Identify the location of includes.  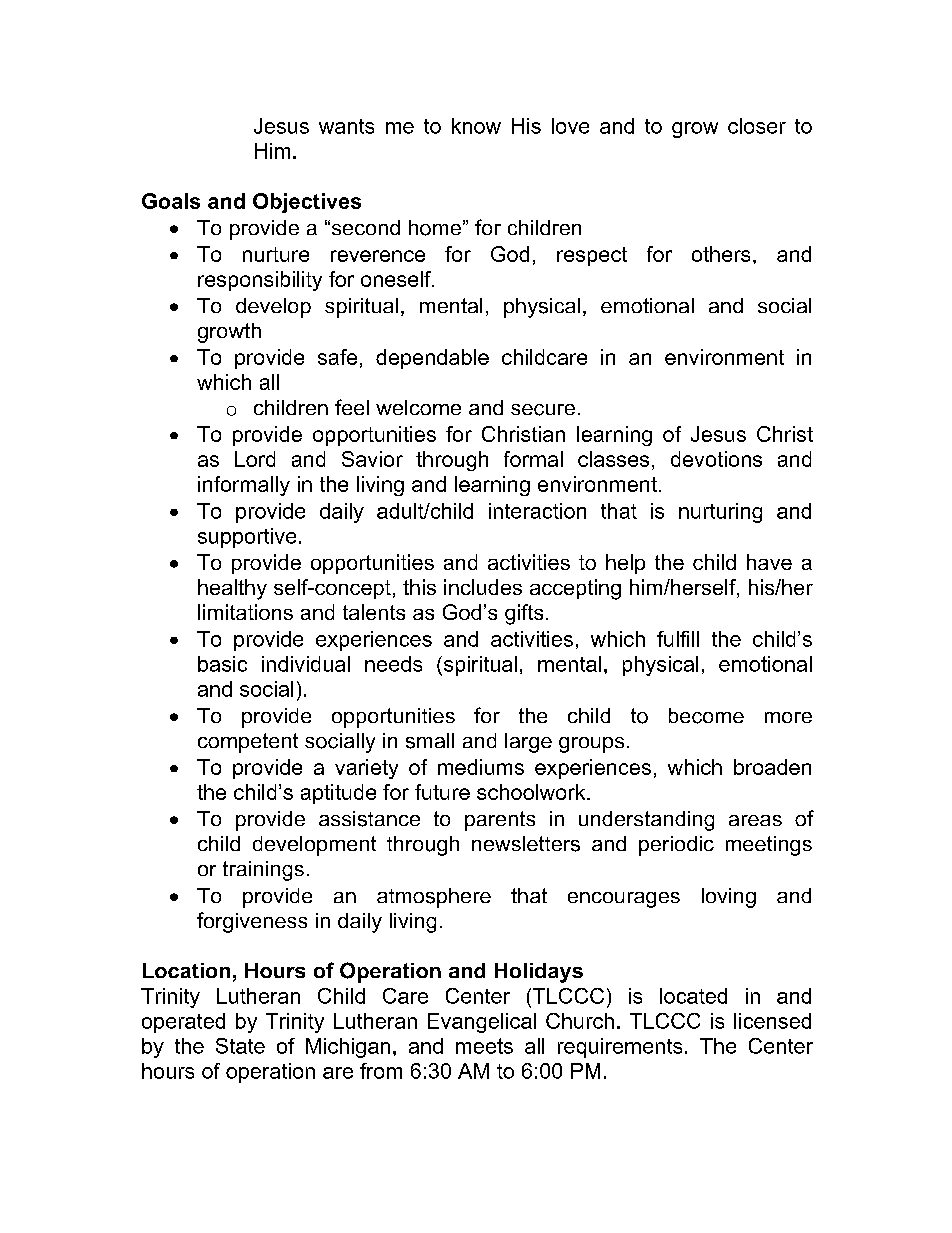
(483, 587).
